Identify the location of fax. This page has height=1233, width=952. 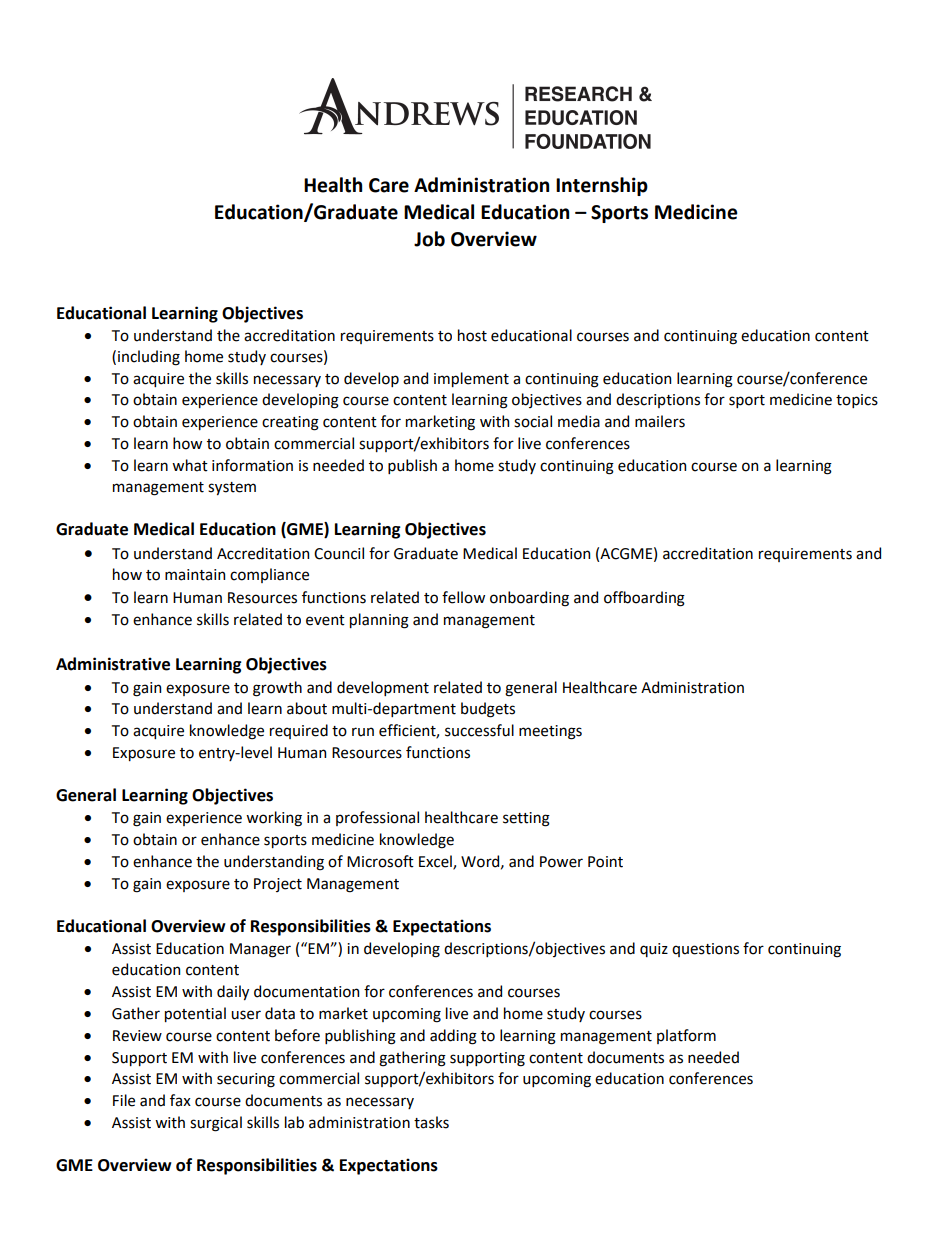
(180, 1100).
